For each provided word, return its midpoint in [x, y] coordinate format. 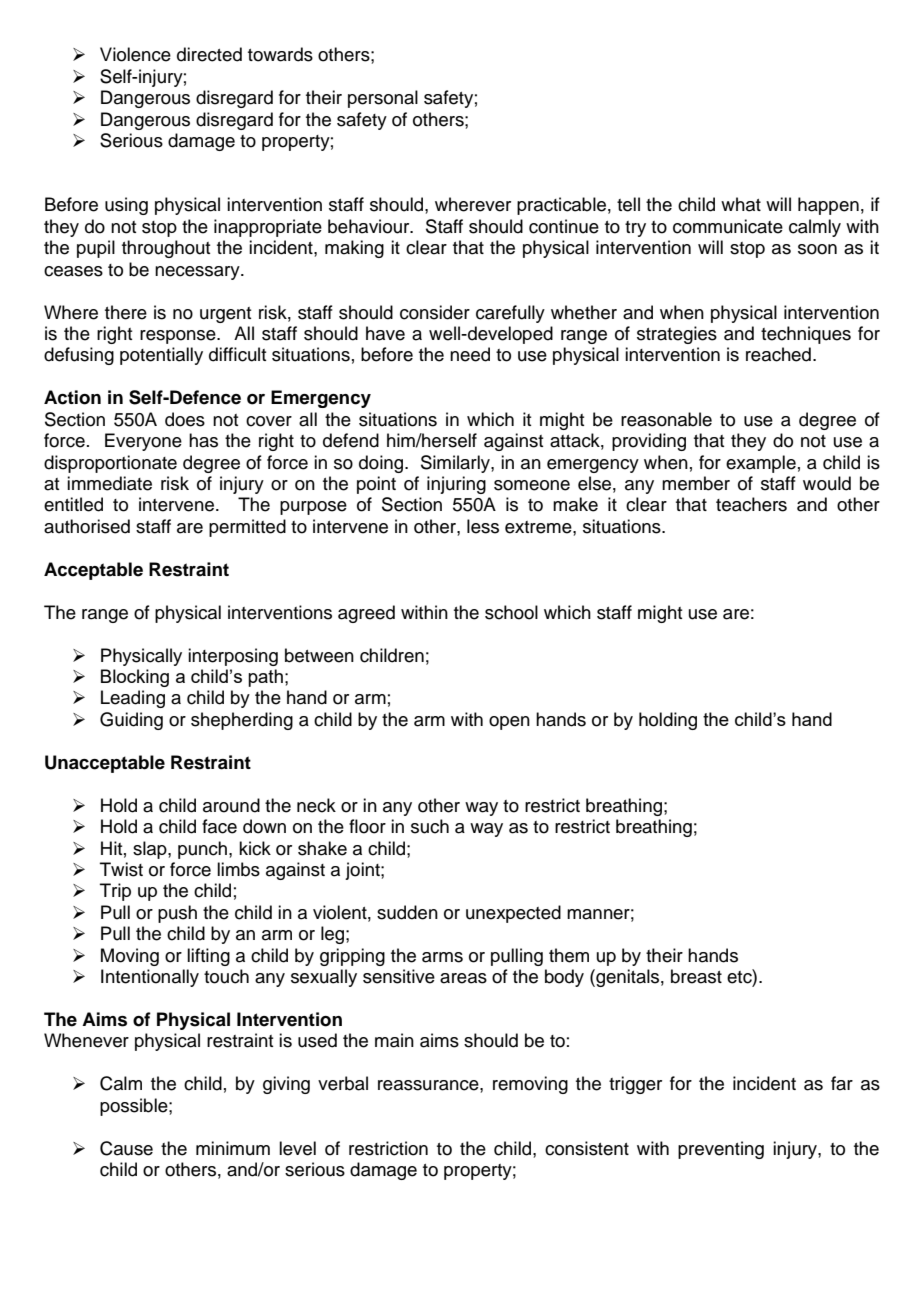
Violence [135, 54]
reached [778, 354]
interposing [233, 657]
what [741, 204]
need [470, 354]
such [430, 826]
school [511, 612]
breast [696, 976]
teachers [751, 504]
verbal [343, 1083]
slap [151, 850]
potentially [161, 356]
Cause [126, 1148]
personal [383, 99]
